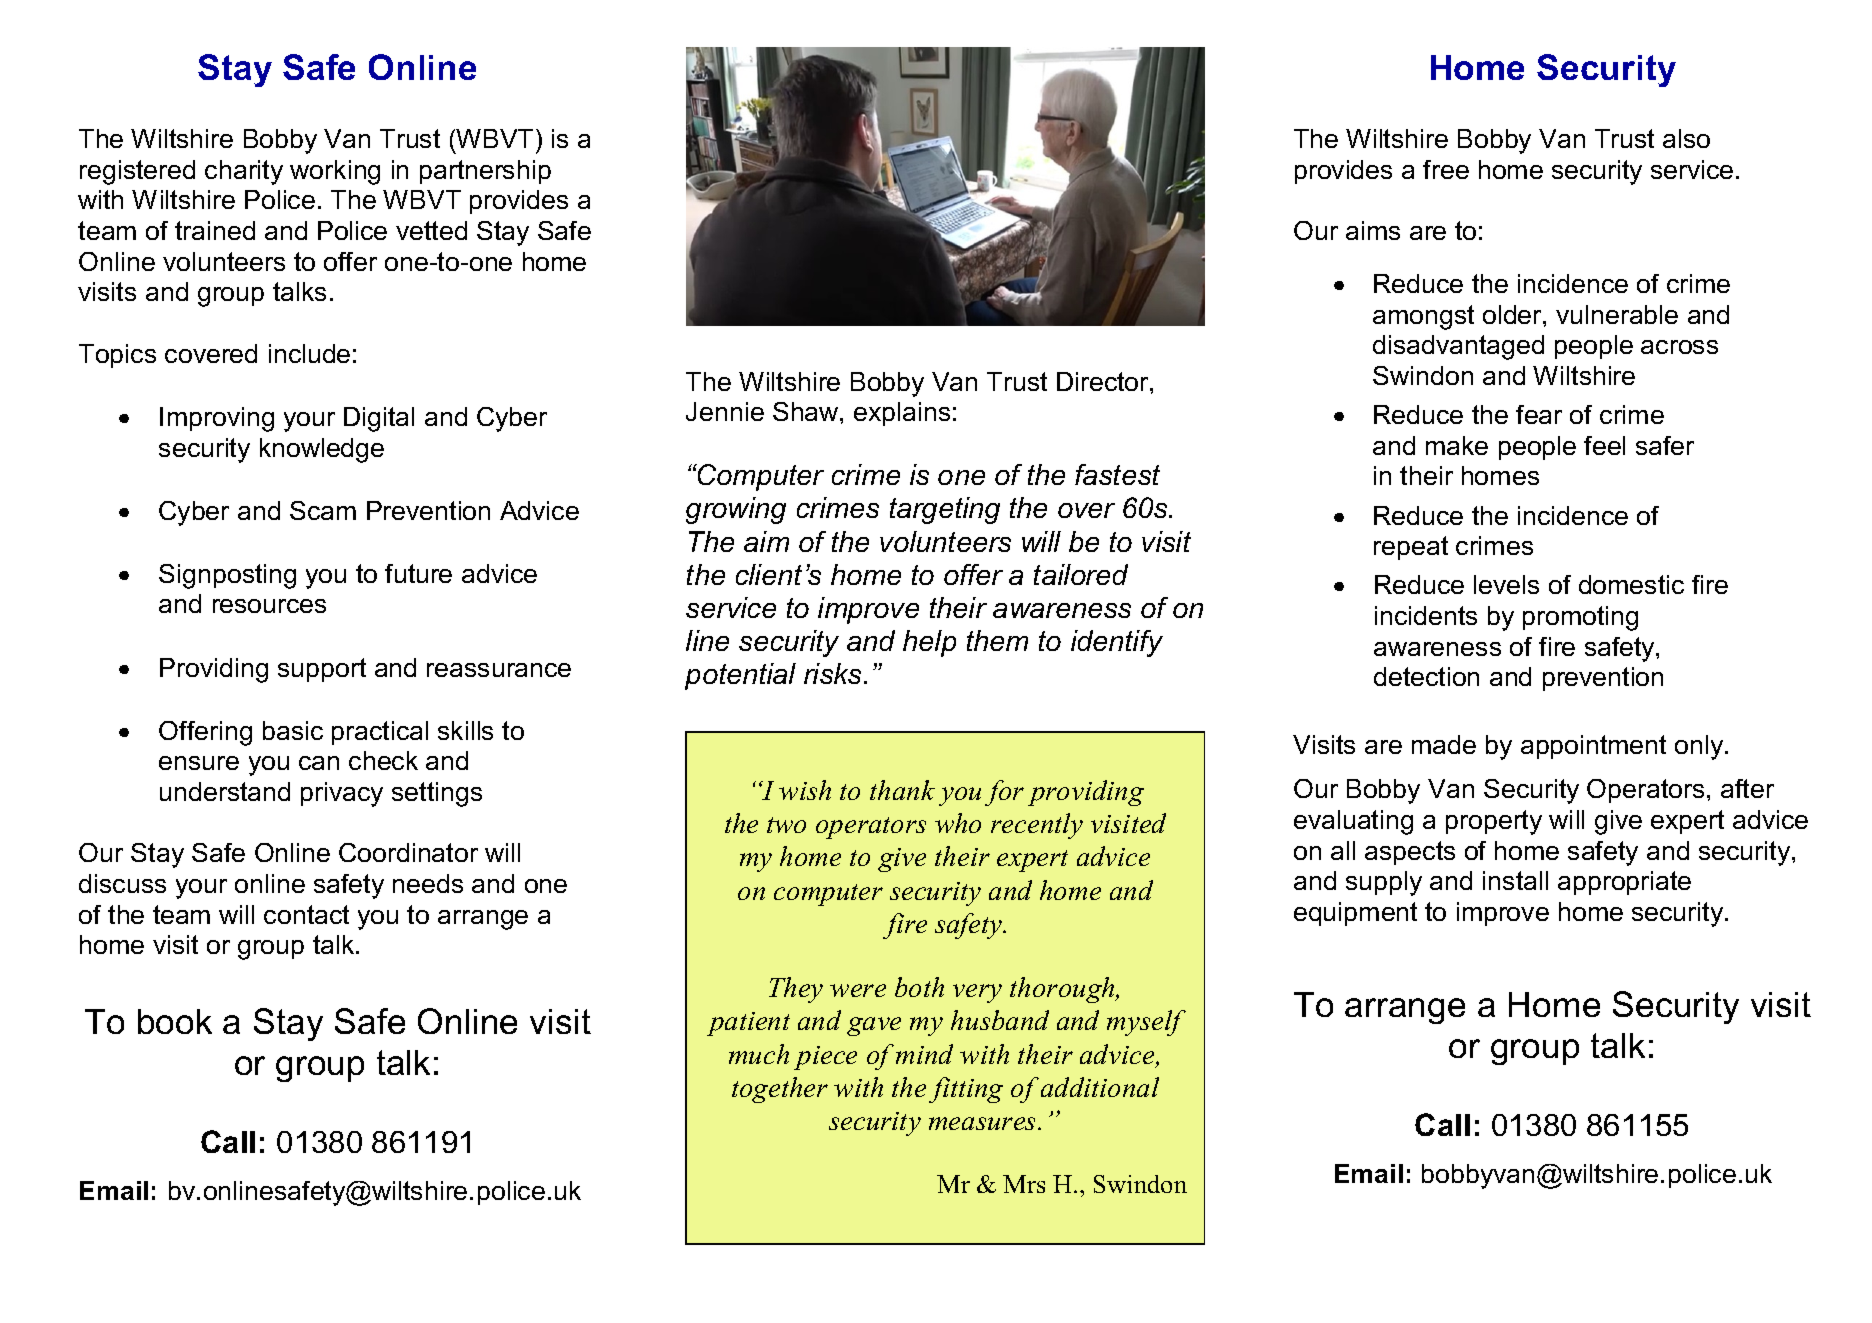  What do you see at coordinates (175, 1021) in the image?
I see `book` at bounding box center [175, 1021].
